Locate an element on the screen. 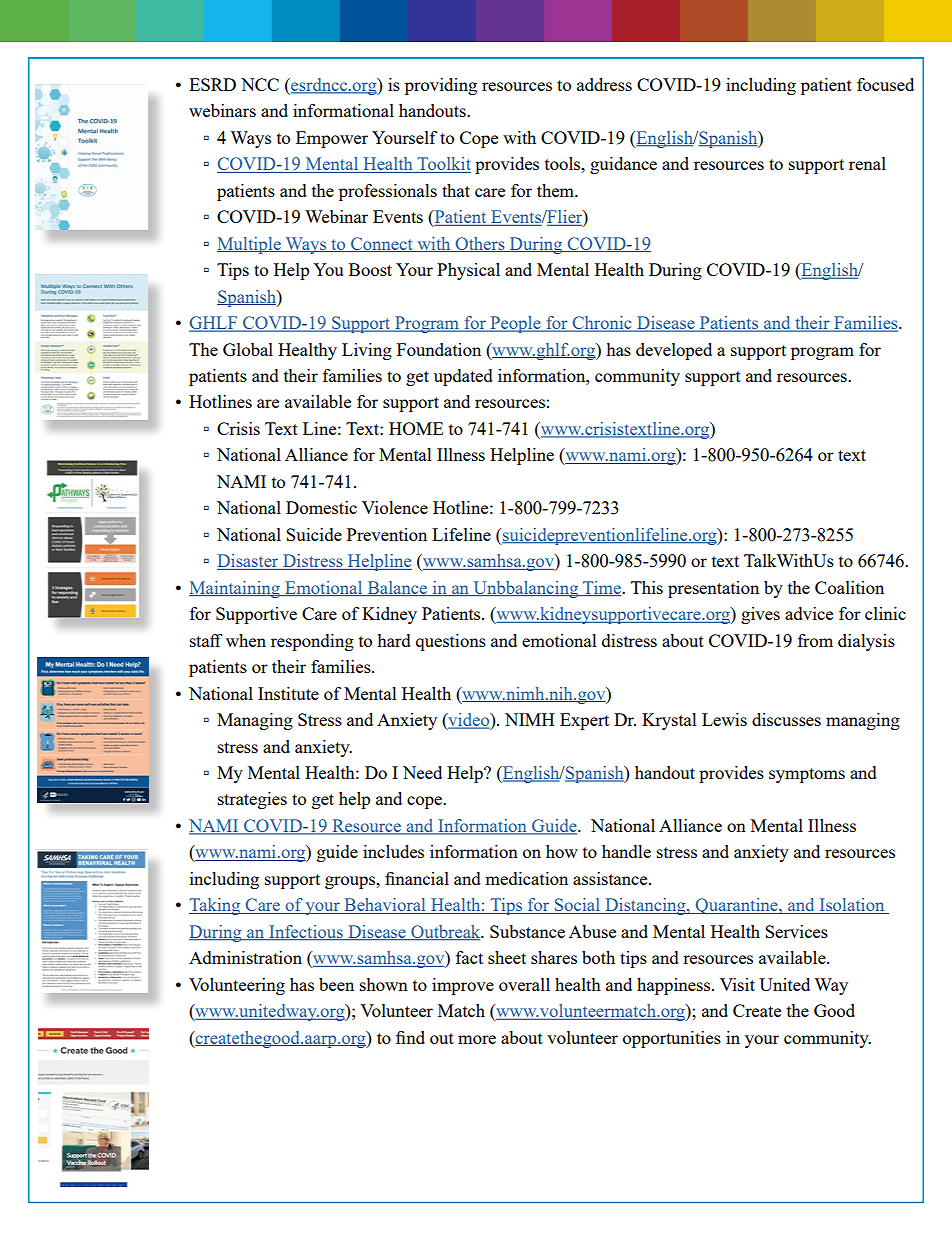  updated is located at coordinates (463, 377).
